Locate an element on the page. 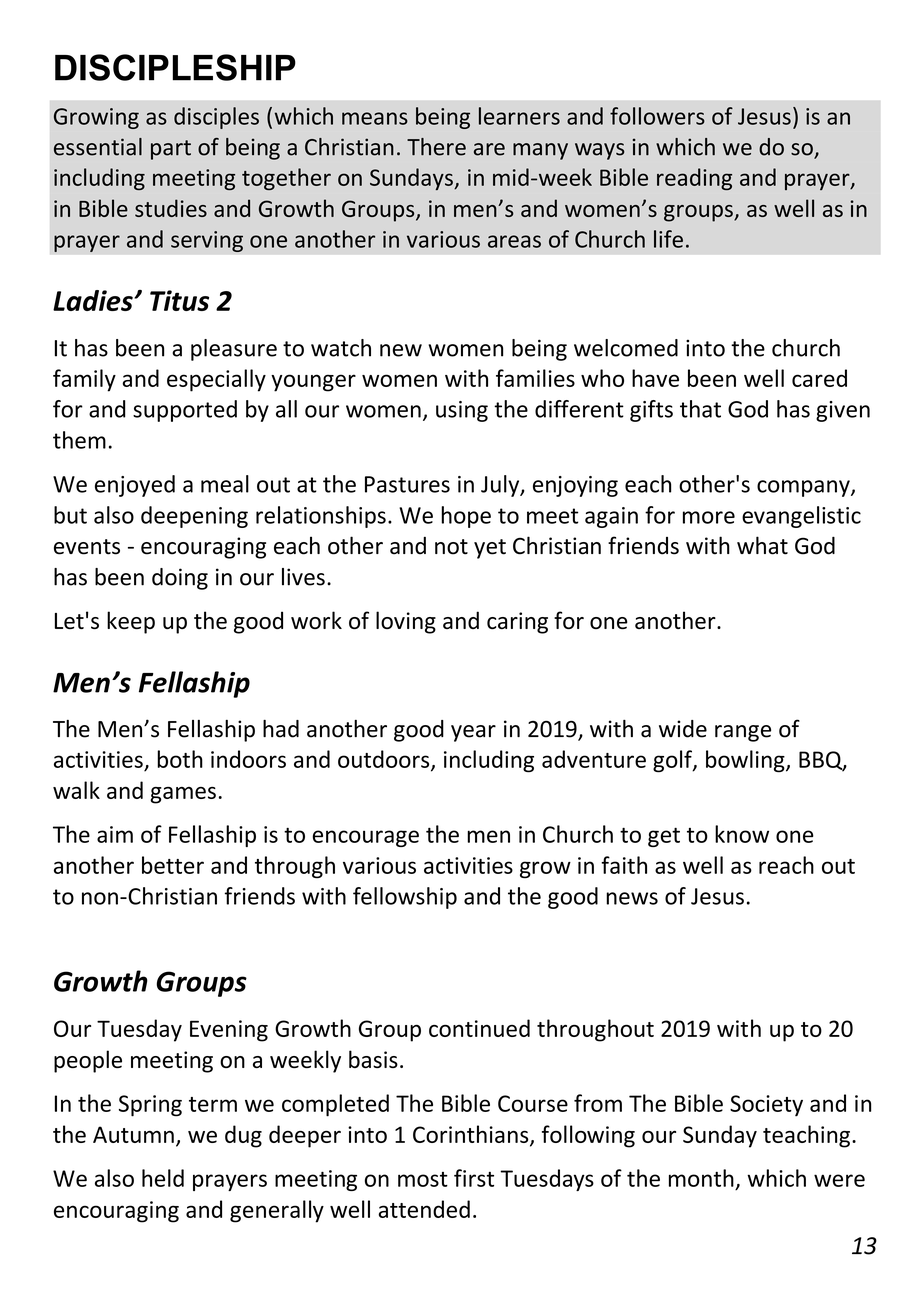 The height and width of the image is (1308, 924). hope is located at coordinates (466, 517).
